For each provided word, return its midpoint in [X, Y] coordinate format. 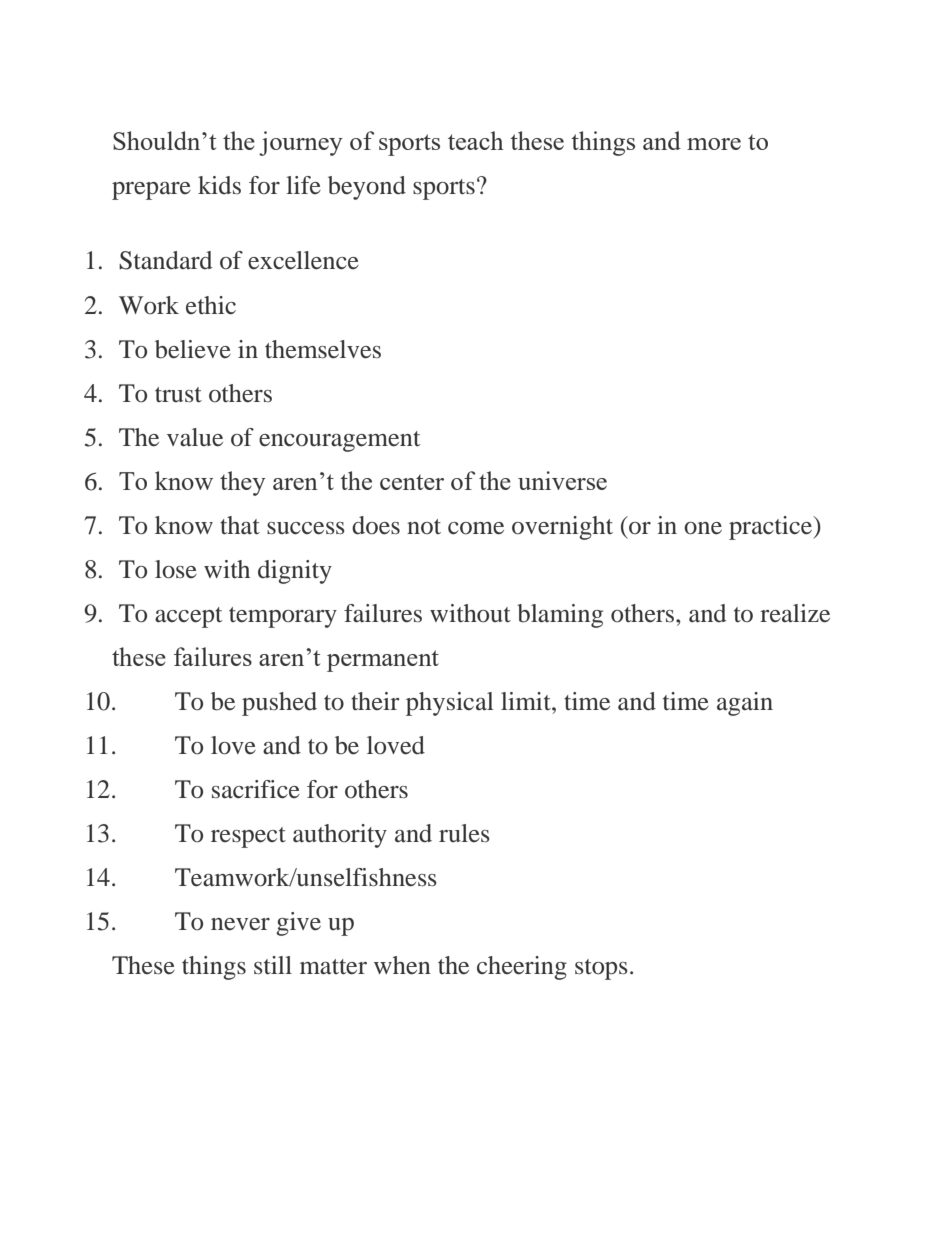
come [476, 528]
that [240, 525]
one [703, 528]
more [714, 144]
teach [476, 140]
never [240, 924]
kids [219, 185]
